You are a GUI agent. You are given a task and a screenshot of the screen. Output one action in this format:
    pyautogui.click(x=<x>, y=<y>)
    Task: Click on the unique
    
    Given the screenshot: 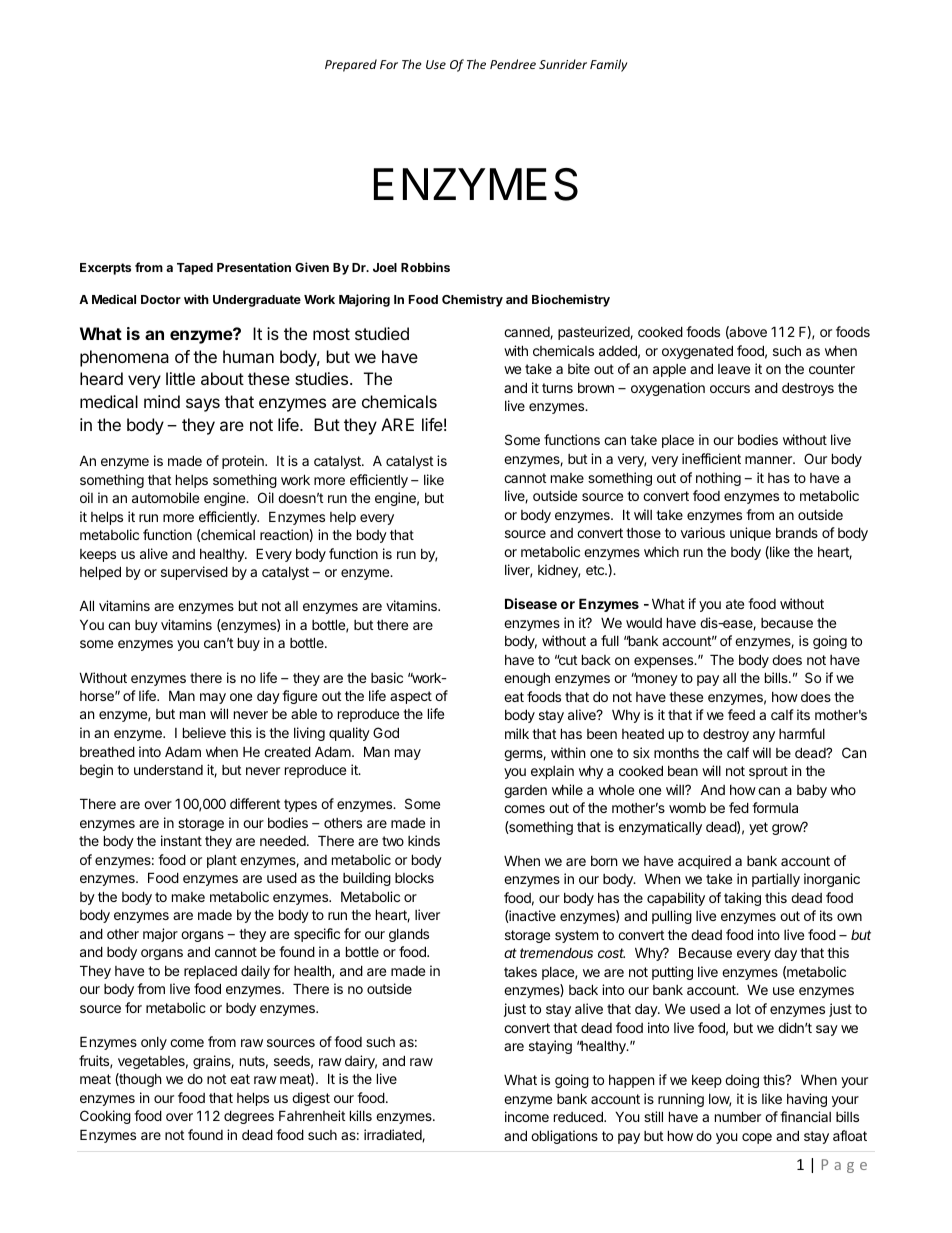 What is the action you would take?
    pyautogui.click(x=750, y=534)
